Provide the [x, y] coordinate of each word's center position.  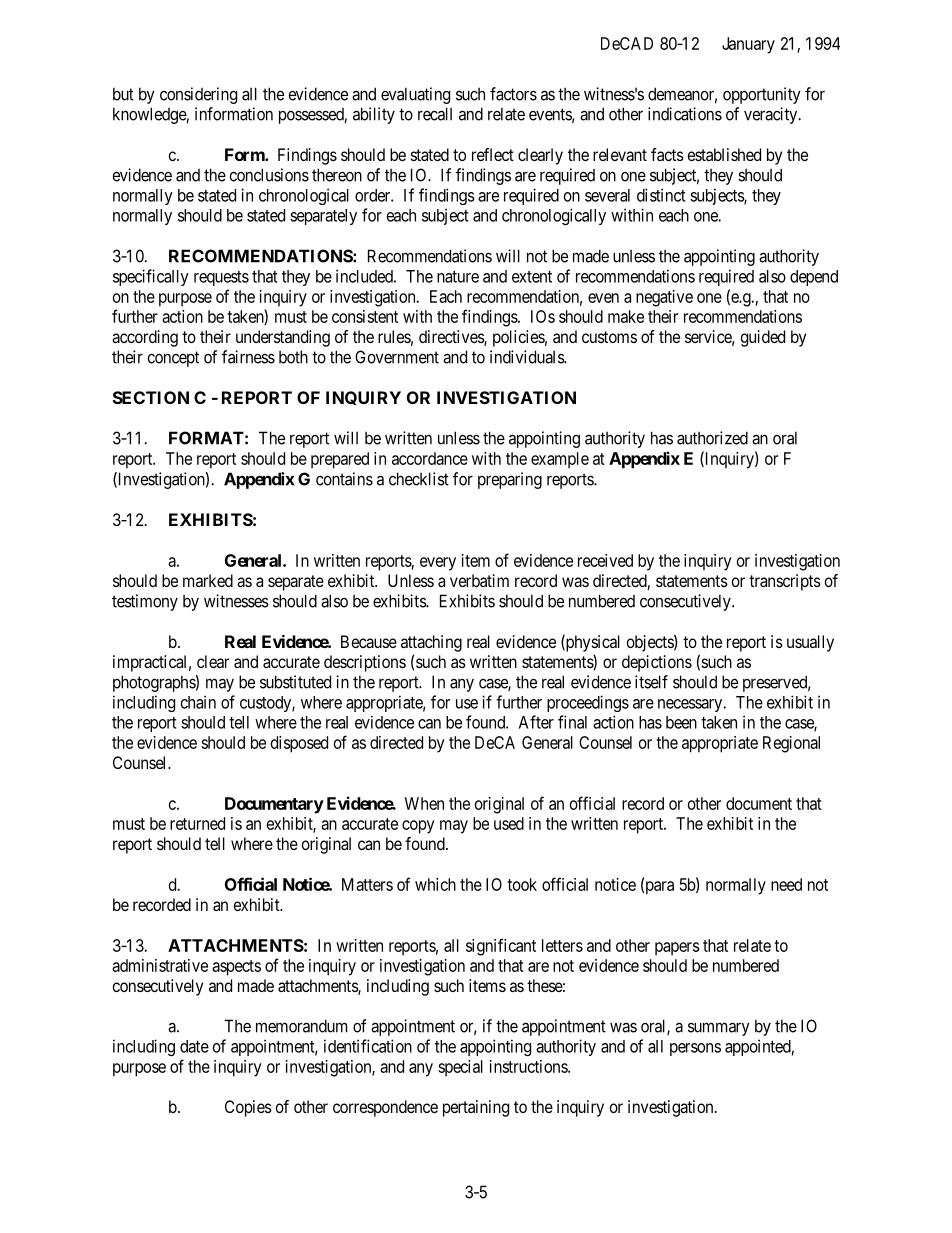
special [460, 1068]
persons [695, 1049]
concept [173, 359]
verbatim [479, 580]
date [194, 1046]
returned [197, 823]
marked [208, 580]
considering [198, 95]
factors [513, 94]
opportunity [762, 95]
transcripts [785, 582]
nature [458, 277]
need [786, 884]
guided [763, 338]
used [509, 823]
